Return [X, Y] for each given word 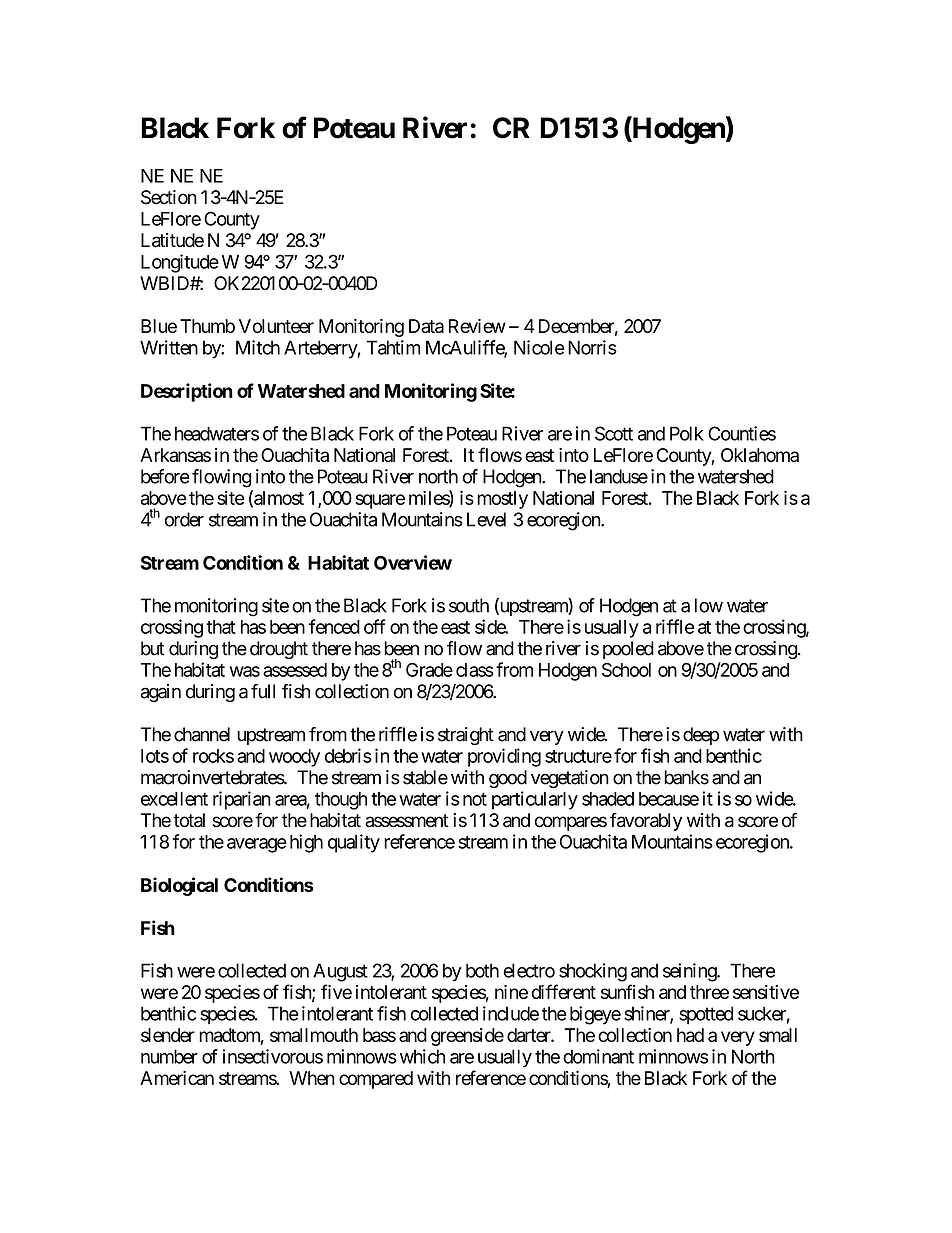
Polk [686, 433]
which [422, 1056]
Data [426, 326]
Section [169, 197]
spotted [706, 1015]
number [169, 1056]
